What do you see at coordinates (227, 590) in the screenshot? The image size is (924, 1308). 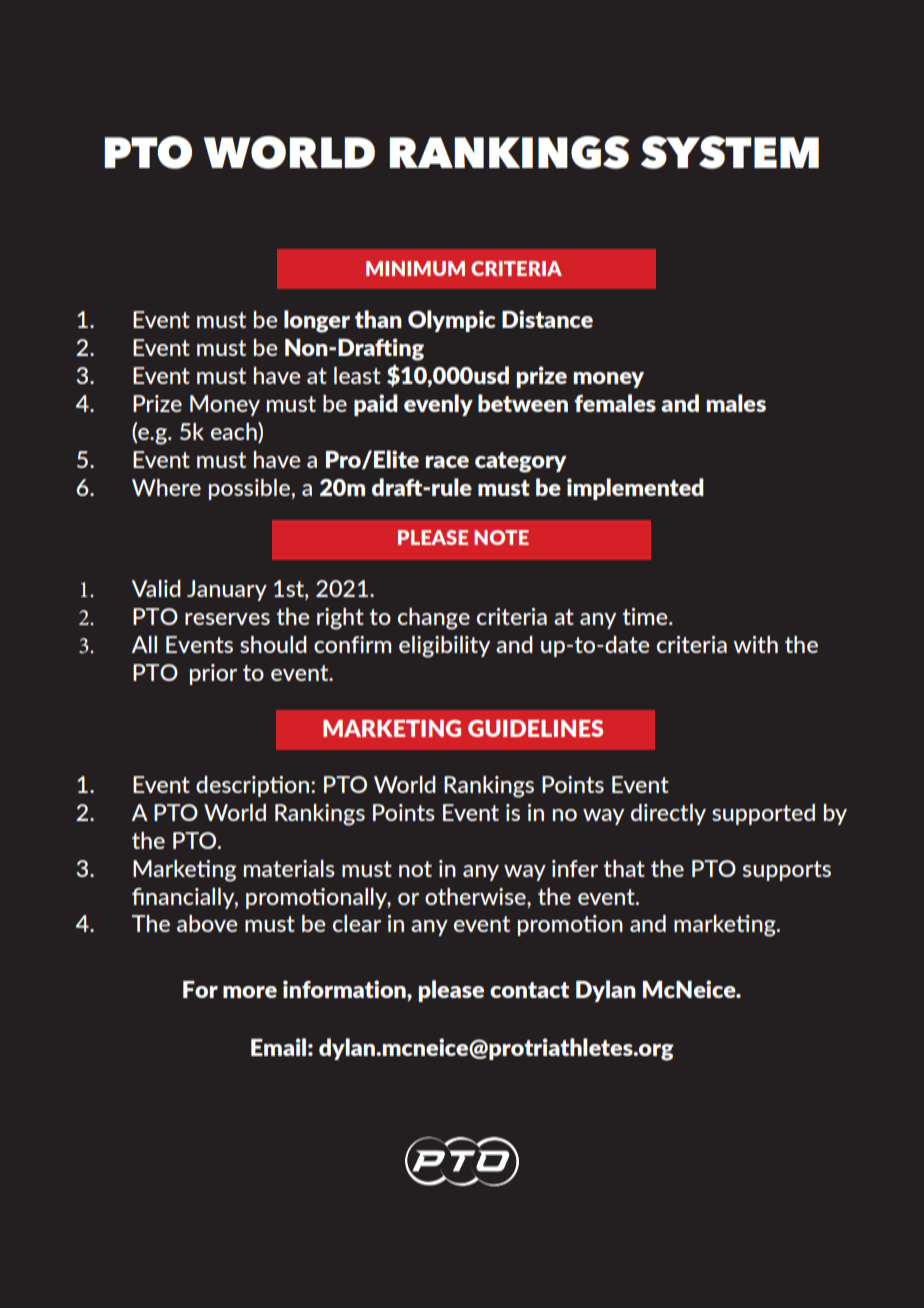 I see `January` at bounding box center [227, 590].
